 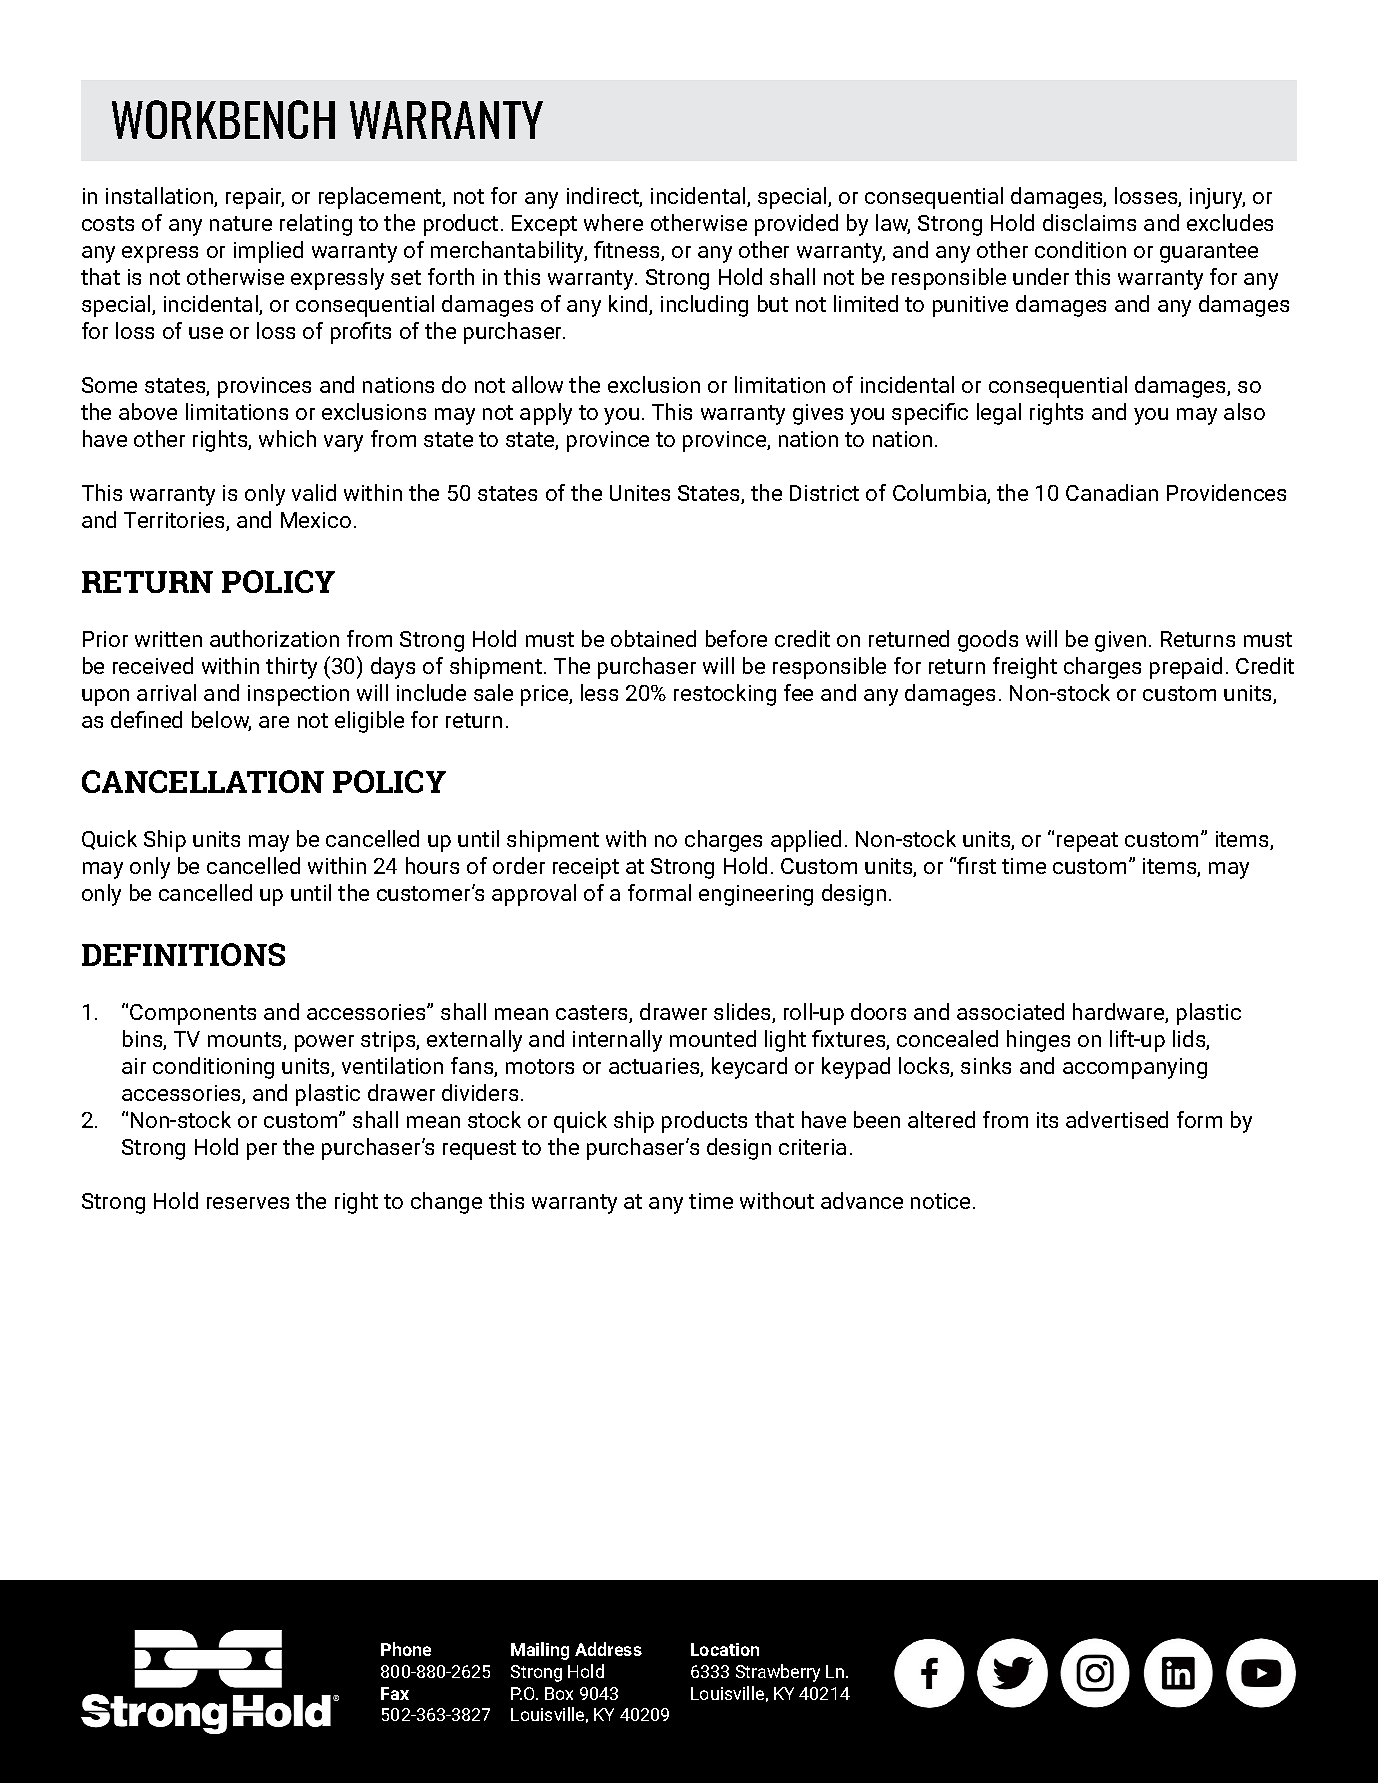 I want to click on where, so click(x=613, y=222).
